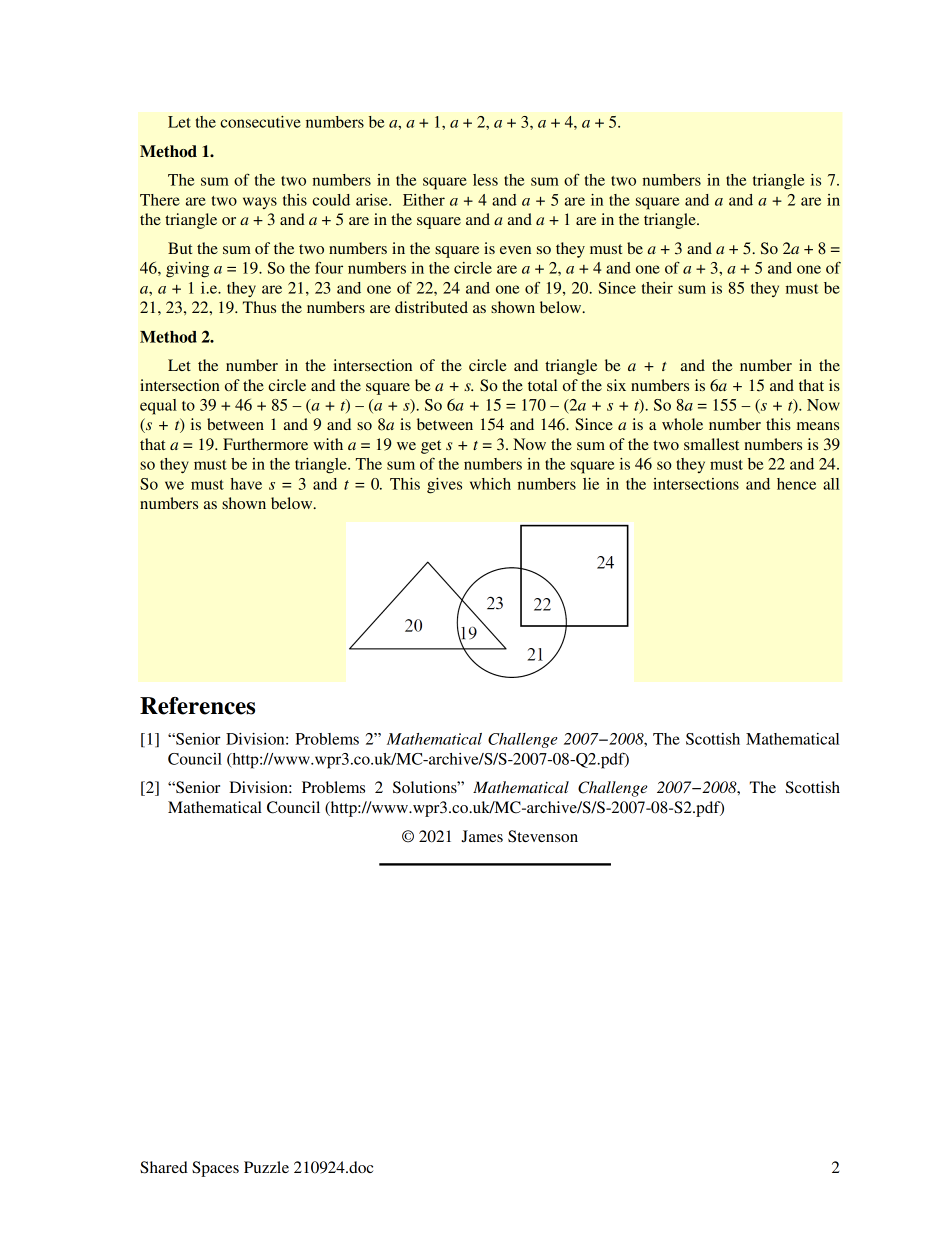  I want to click on their, so click(657, 288).
